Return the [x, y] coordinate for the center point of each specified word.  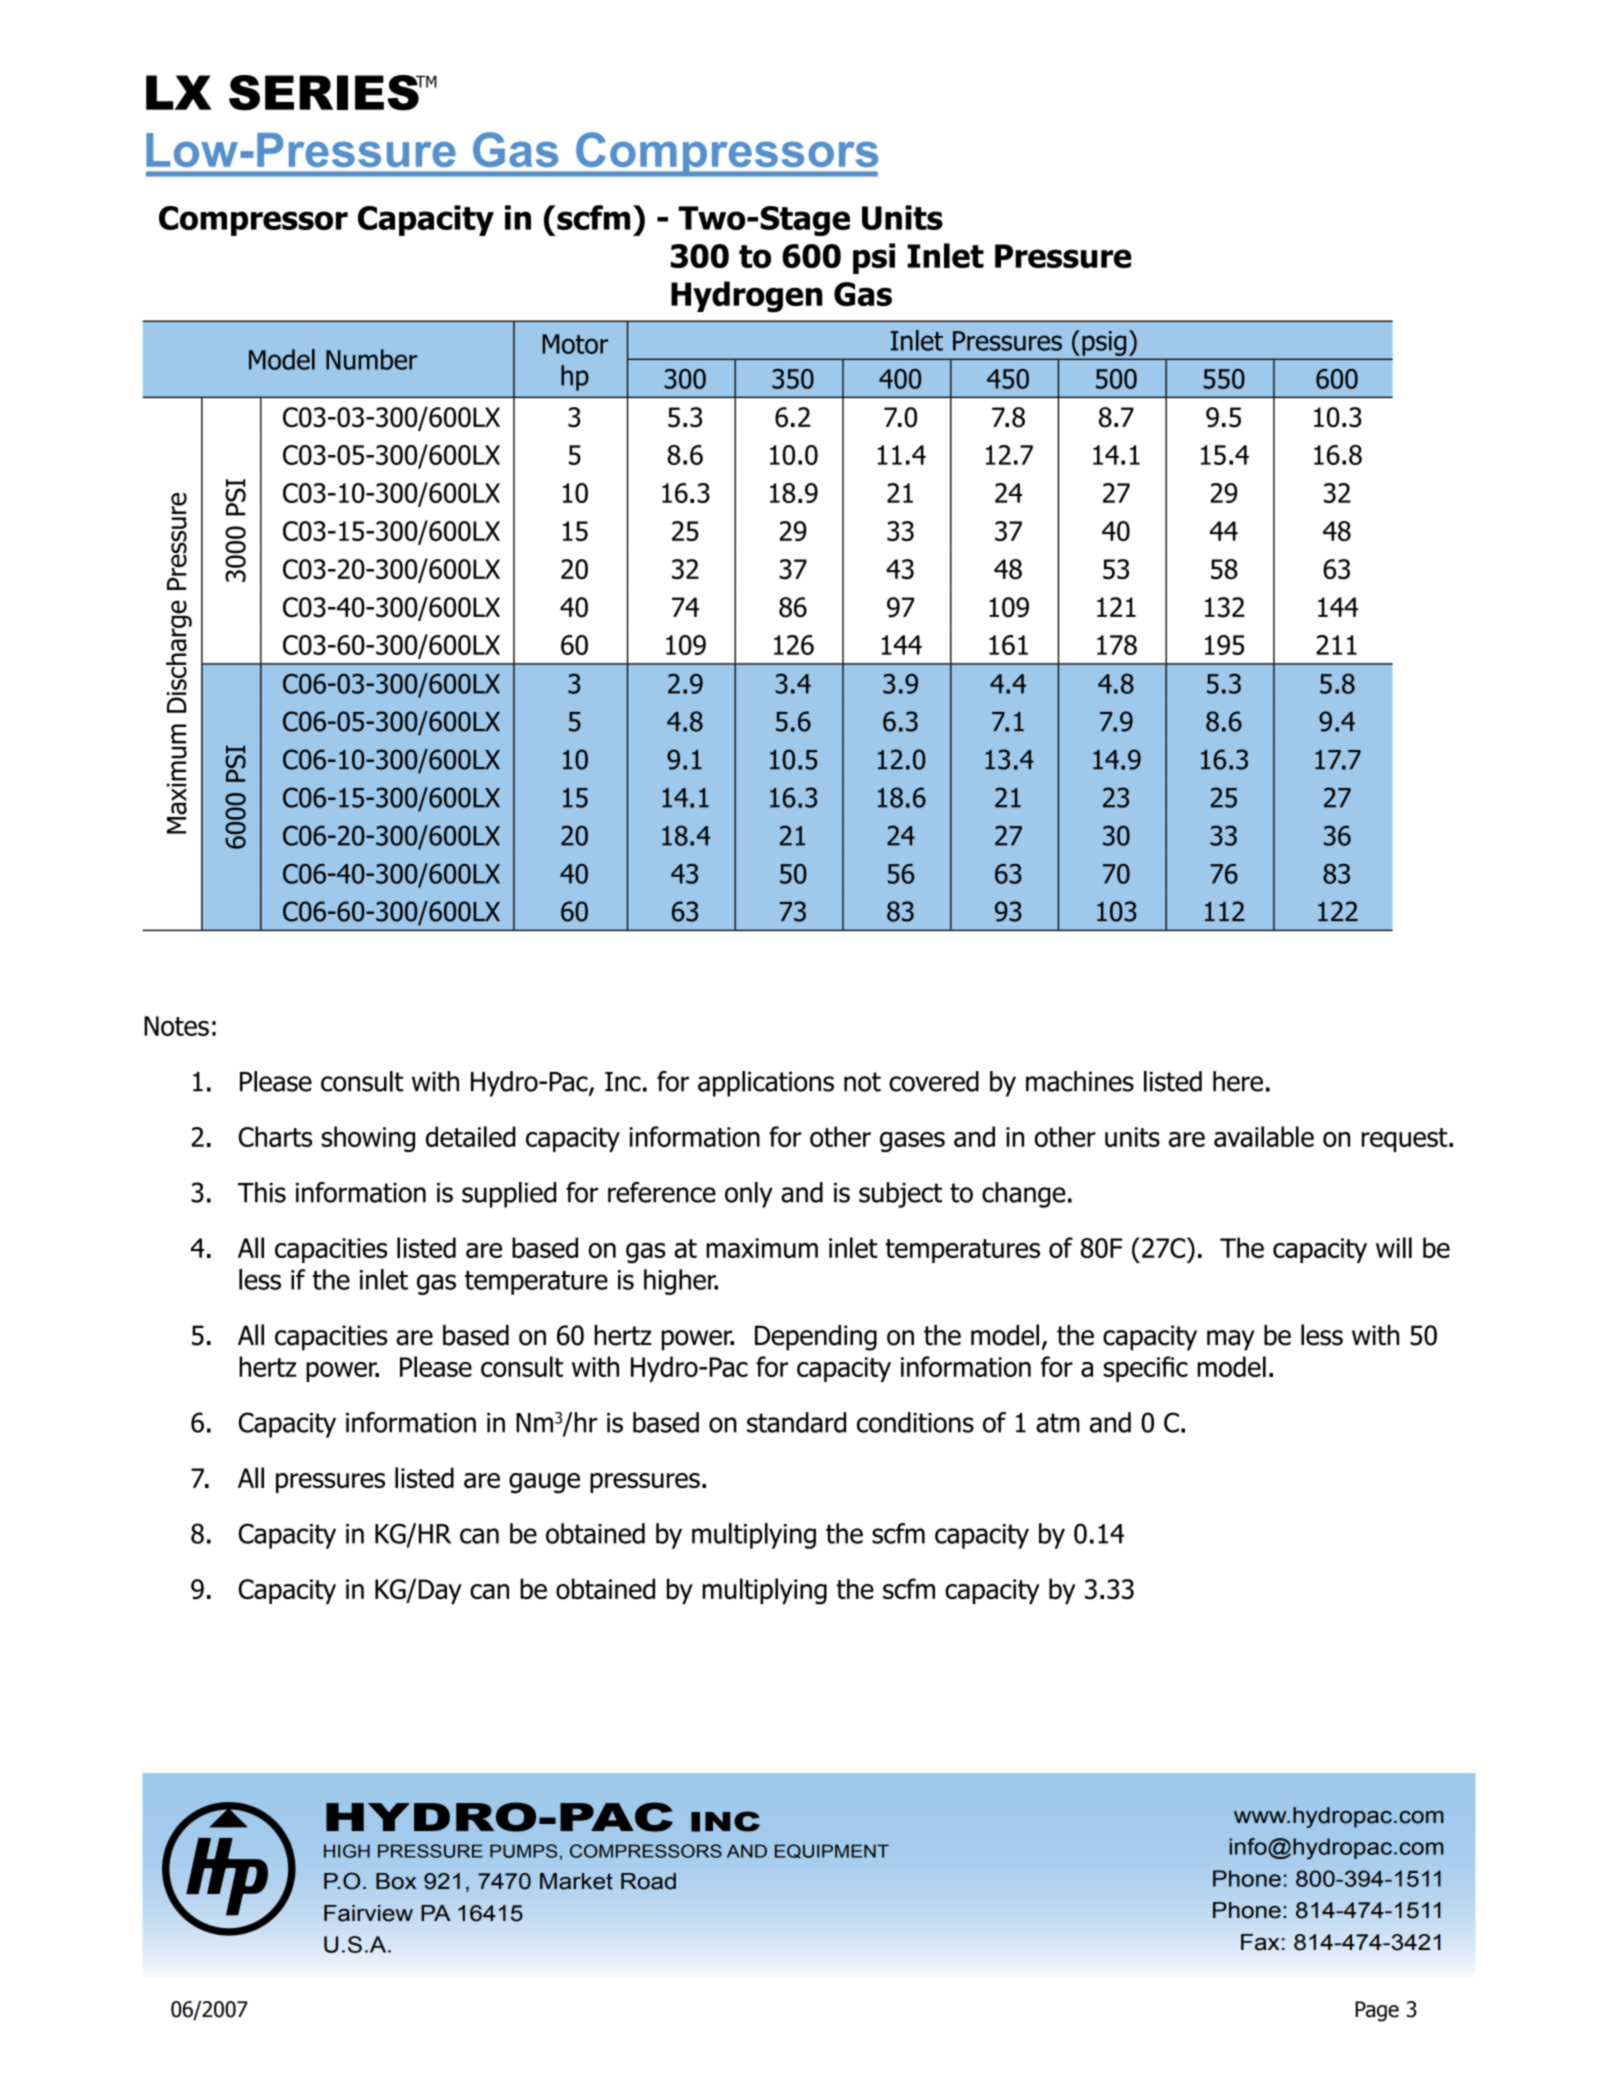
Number [371, 359]
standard [796, 1422]
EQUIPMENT [832, 1851]
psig [1104, 343]
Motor [575, 344]
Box [396, 1881]
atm [1058, 1423]
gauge [544, 1483]
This [262, 1192]
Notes [176, 1026]
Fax [1260, 1942]
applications [766, 1084]
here [1238, 1081]
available [1264, 1136]
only [749, 1195]
